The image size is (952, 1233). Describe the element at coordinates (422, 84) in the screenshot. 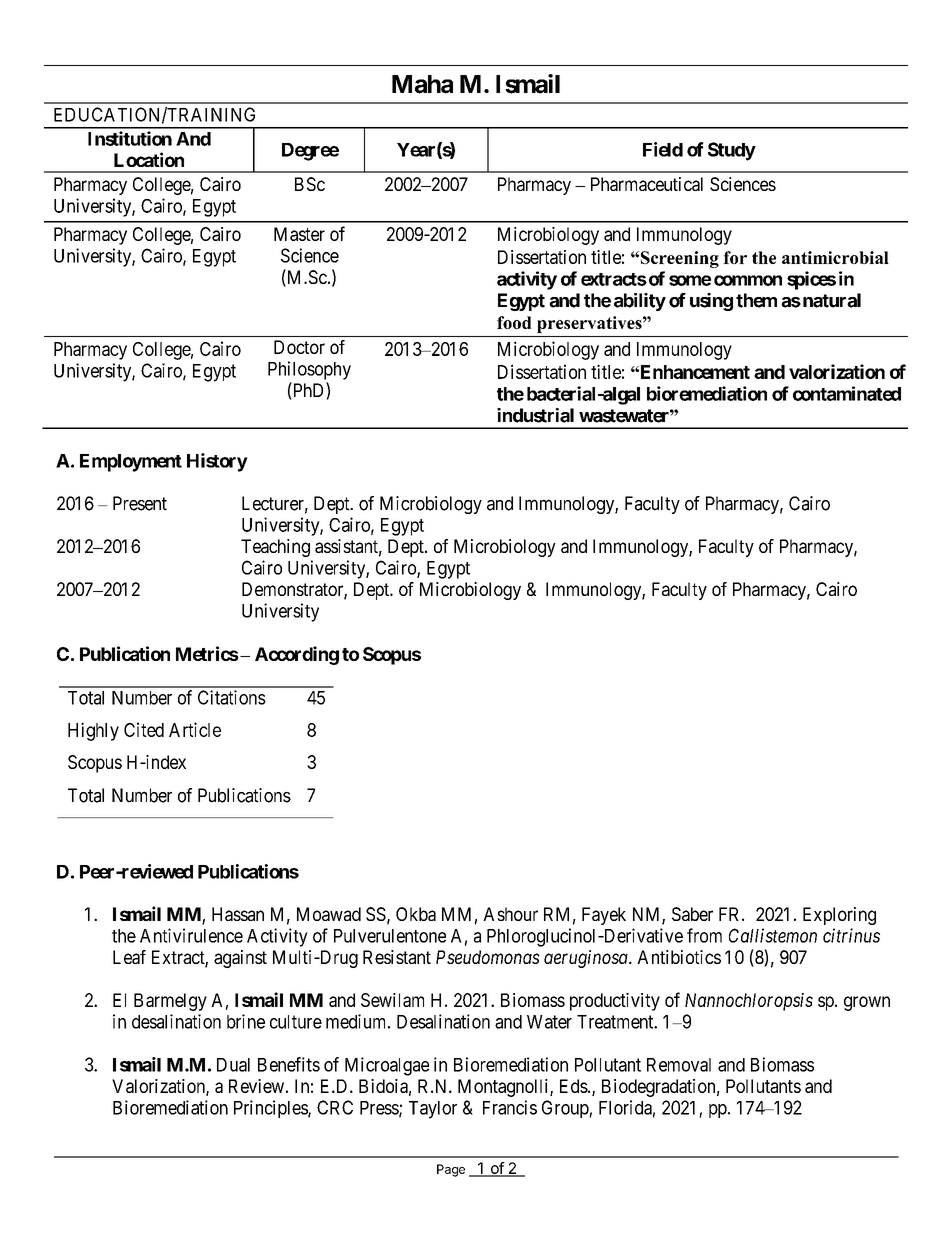

I see `Maha` at that location.
